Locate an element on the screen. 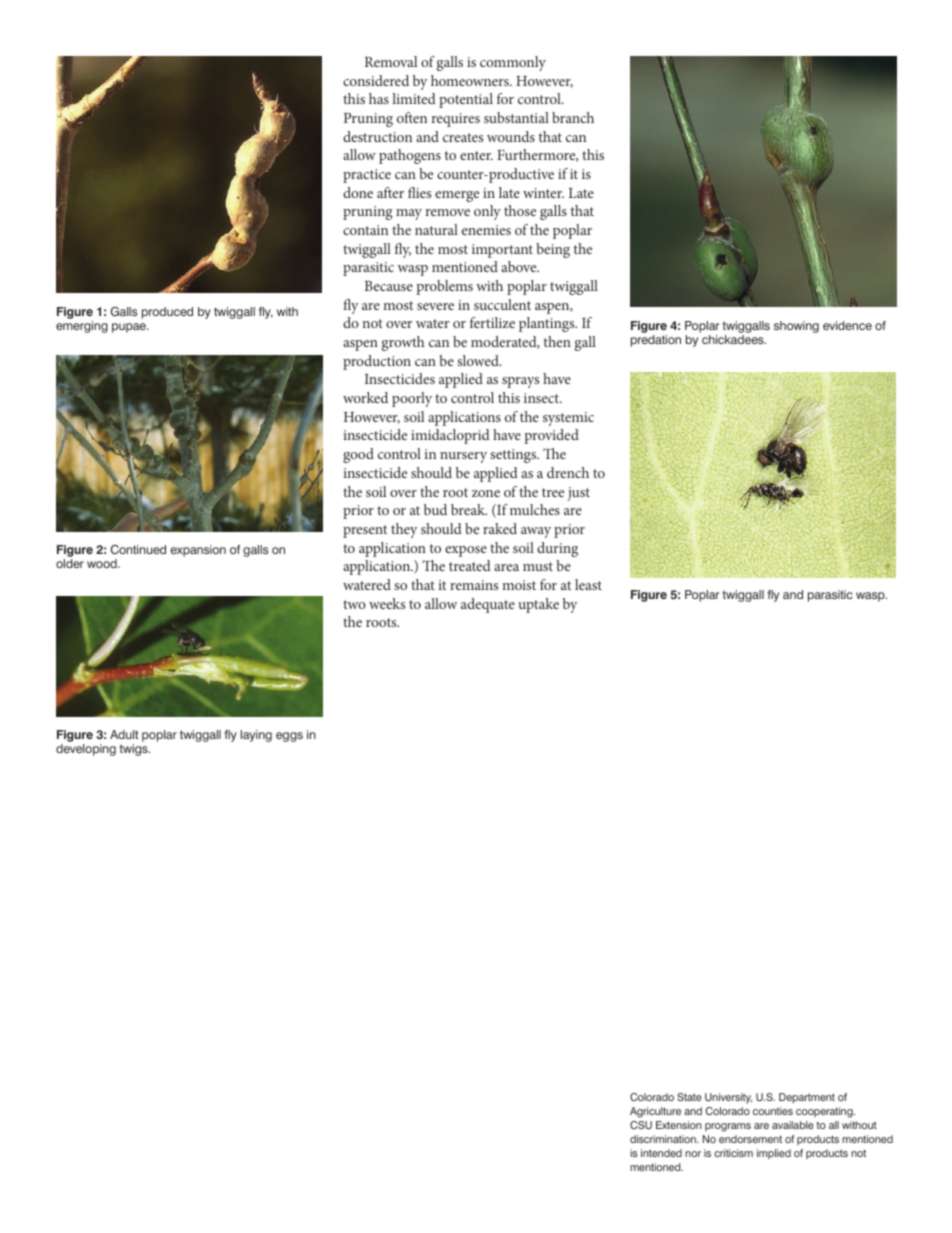  CSU is located at coordinates (641, 1125).
